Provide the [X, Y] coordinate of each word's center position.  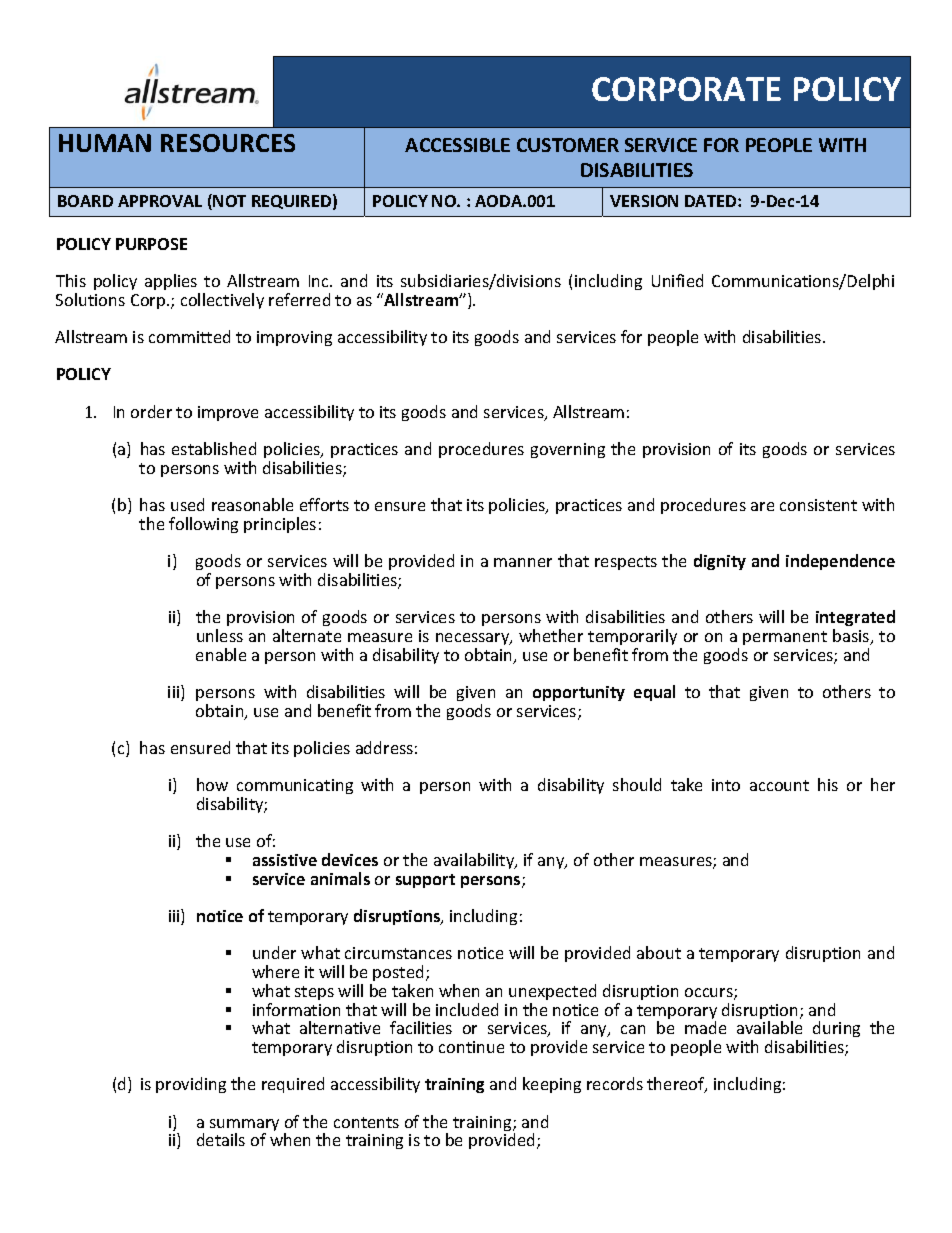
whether [551, 635]
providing [191, 1085]
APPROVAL [160, 201]
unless [220, 635]
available [769, 1027]
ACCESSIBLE [457, 145]
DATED [712, 201]
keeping [552, 1085]
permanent [785, 638]
